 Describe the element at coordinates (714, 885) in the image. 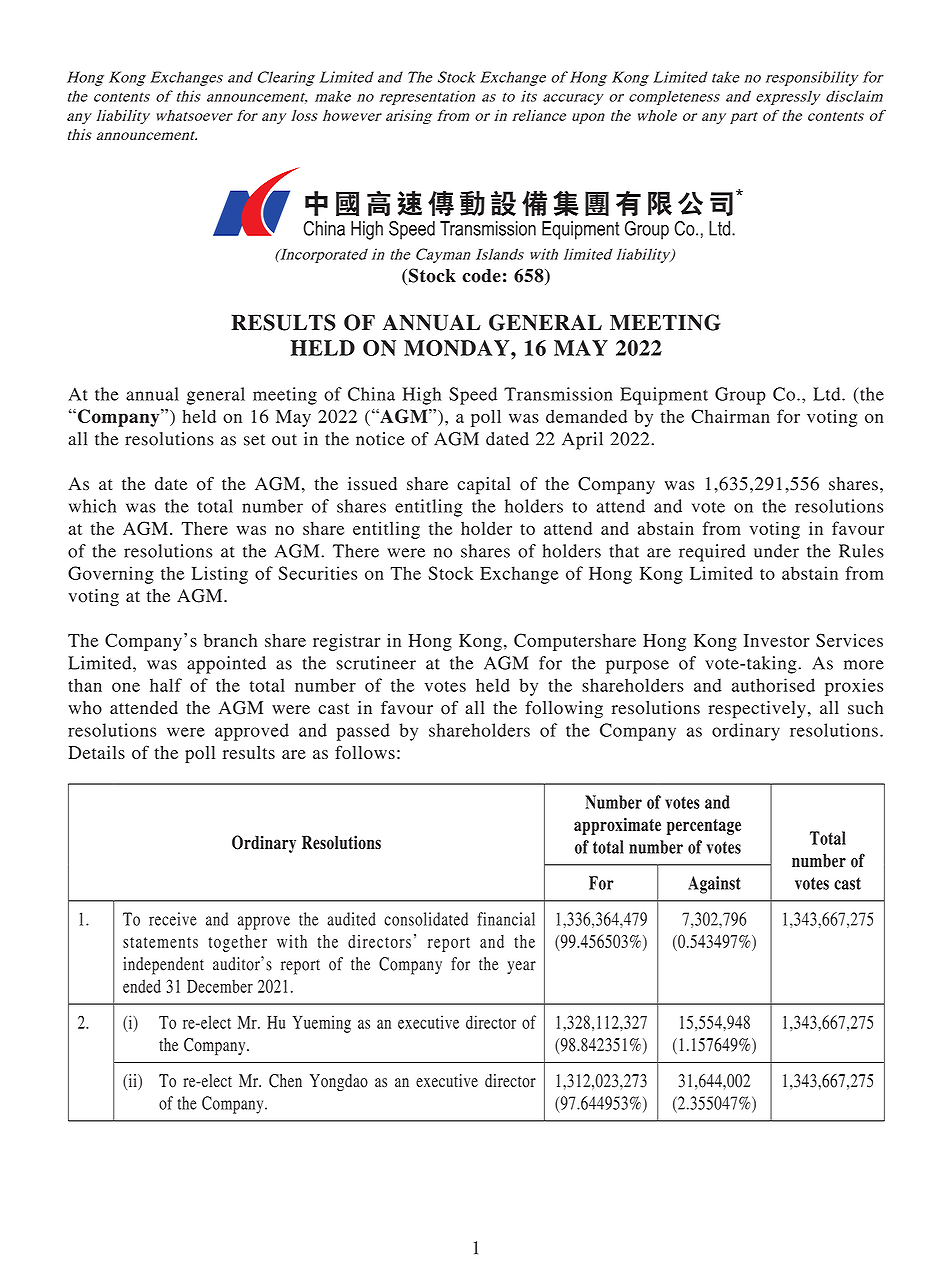

I see `Against` at that location.
